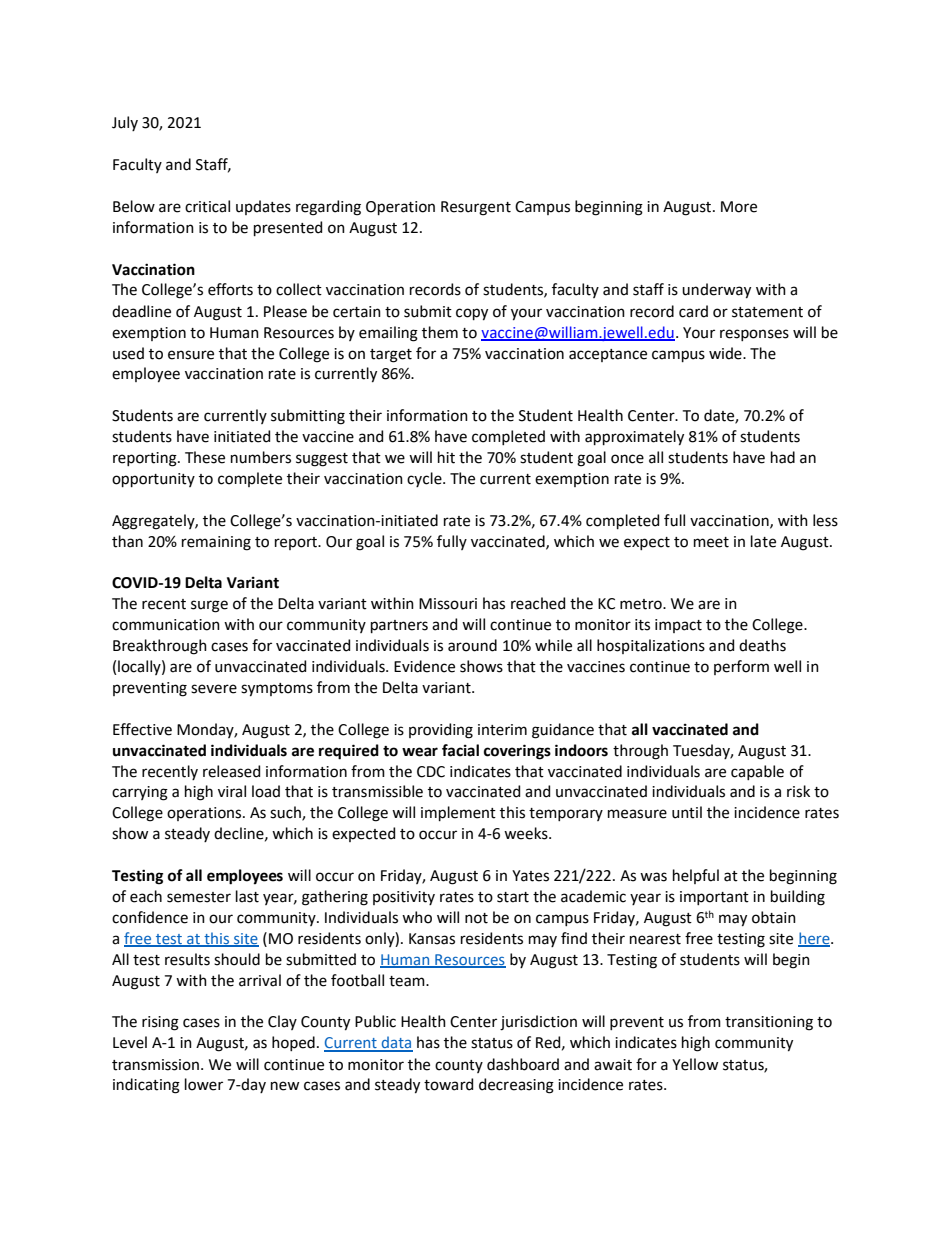 Image resolution: width=952 pixels, height=1233 pixels. I want to click on lower, so click(204, 1084).
